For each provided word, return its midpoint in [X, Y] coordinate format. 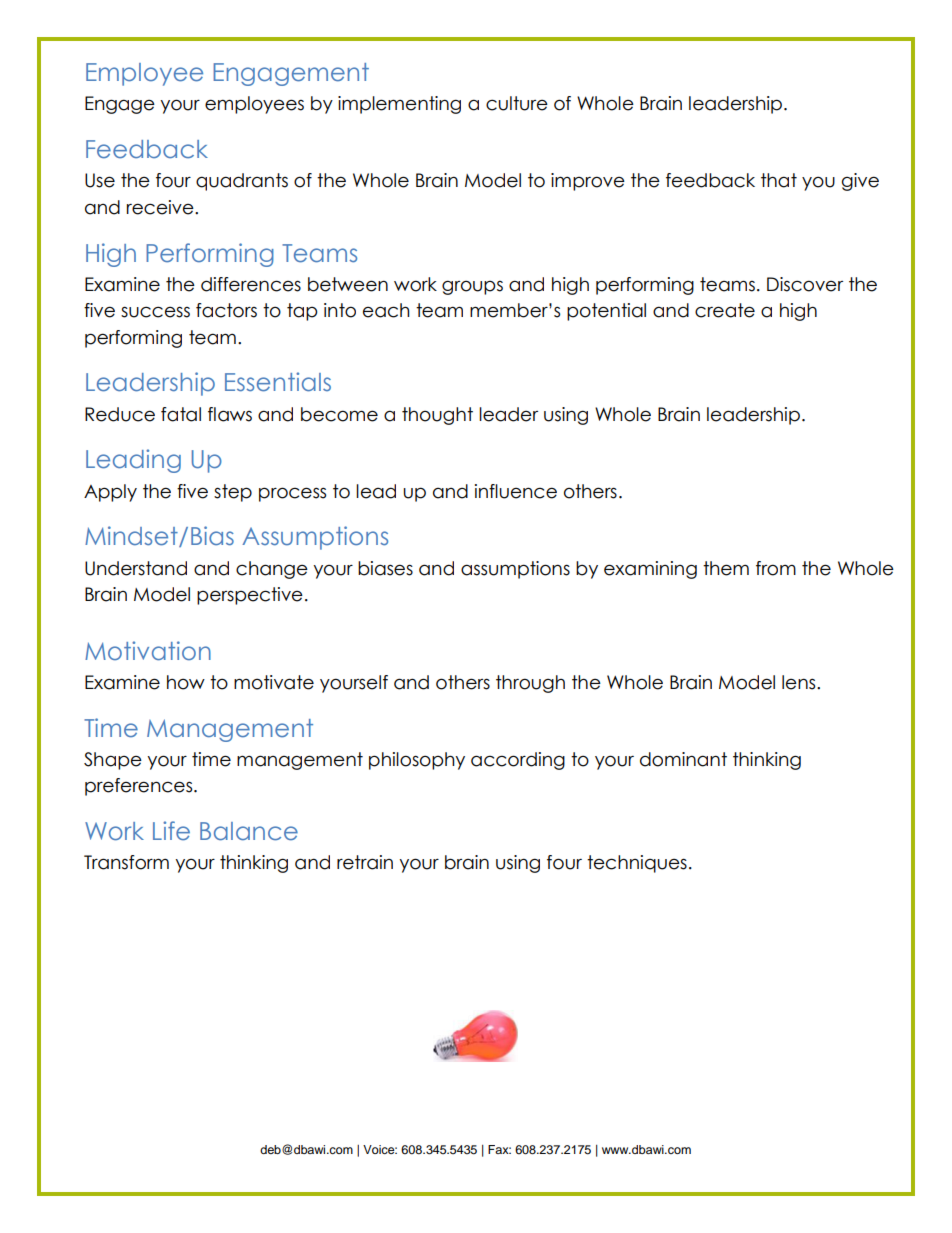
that [779, 180]
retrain [365, 862]
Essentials [278, 382]
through [530, 684]
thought [437, 416]
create [725, 310]
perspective [250, 596]
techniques [637, 864]
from [776, 568]
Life [171, 831]
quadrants [242, 182]
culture [517, 103]
